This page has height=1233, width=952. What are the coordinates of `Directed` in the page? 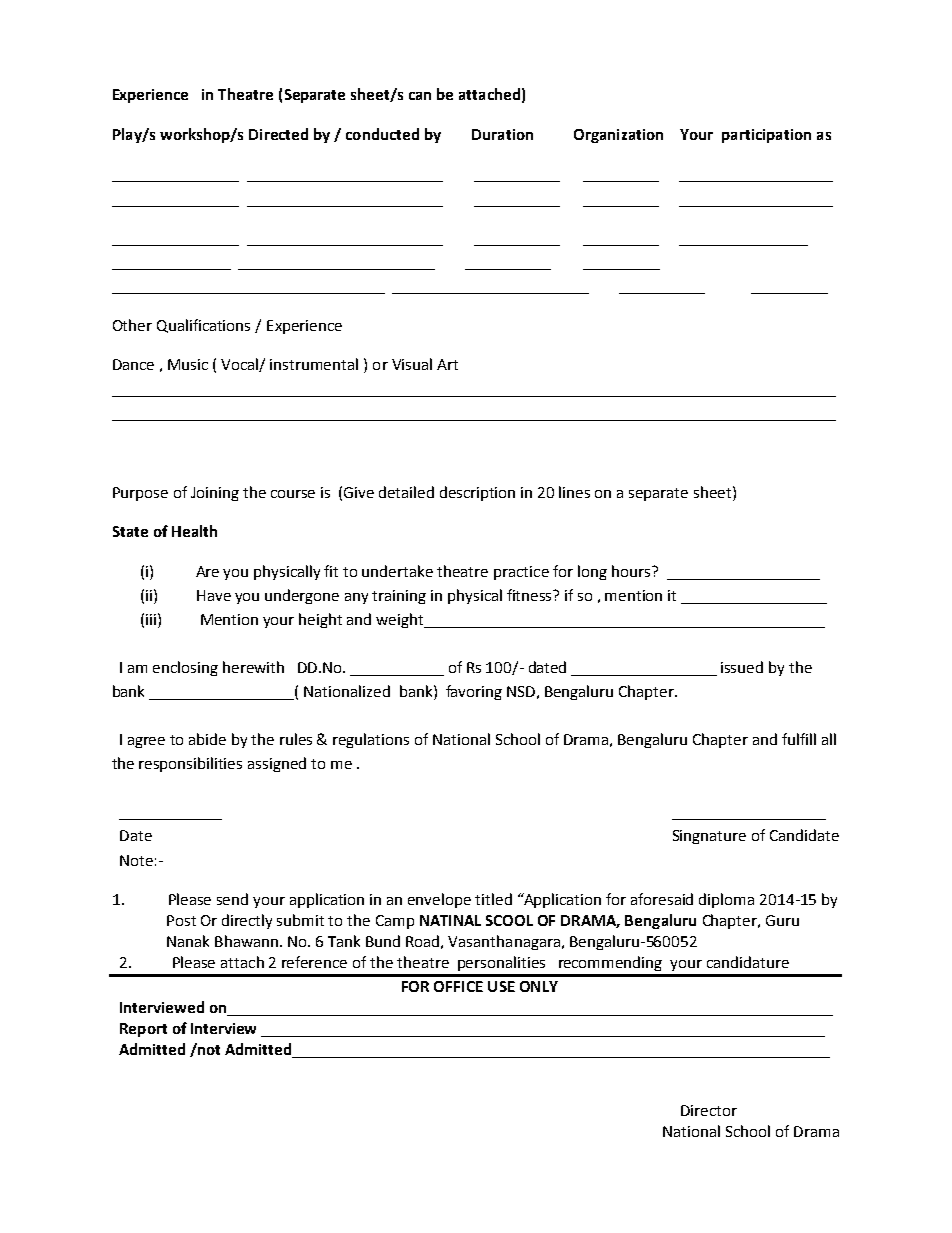 It's located at (278, 134).
